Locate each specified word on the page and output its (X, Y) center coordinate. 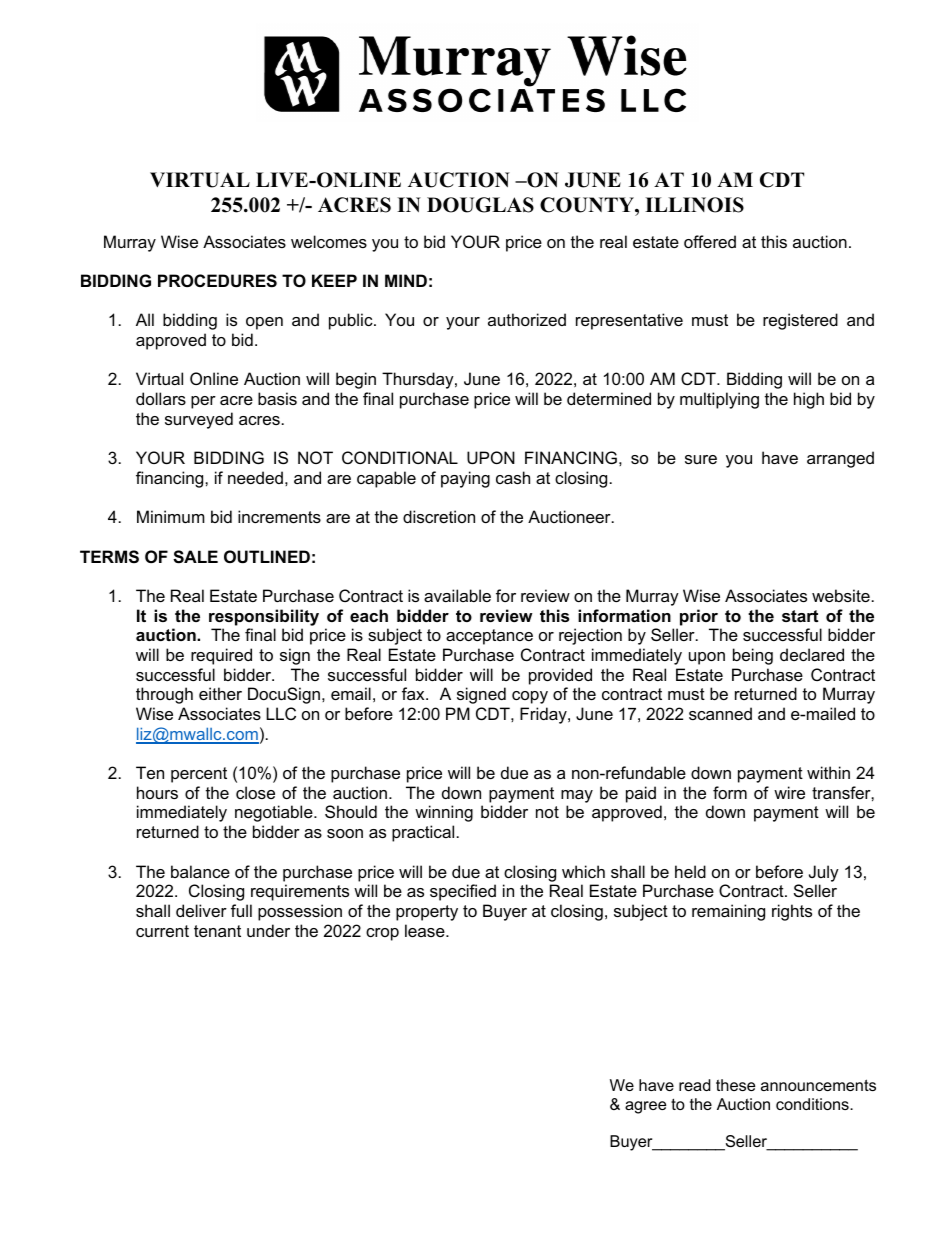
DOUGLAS (480, 205)
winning (444, 813)
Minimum (171, 516)
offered (710, 241)
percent (199, 775)
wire (789, 792)
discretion (439, 516)
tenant (217, 931)
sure (701, 459)
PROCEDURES (217, 281)
